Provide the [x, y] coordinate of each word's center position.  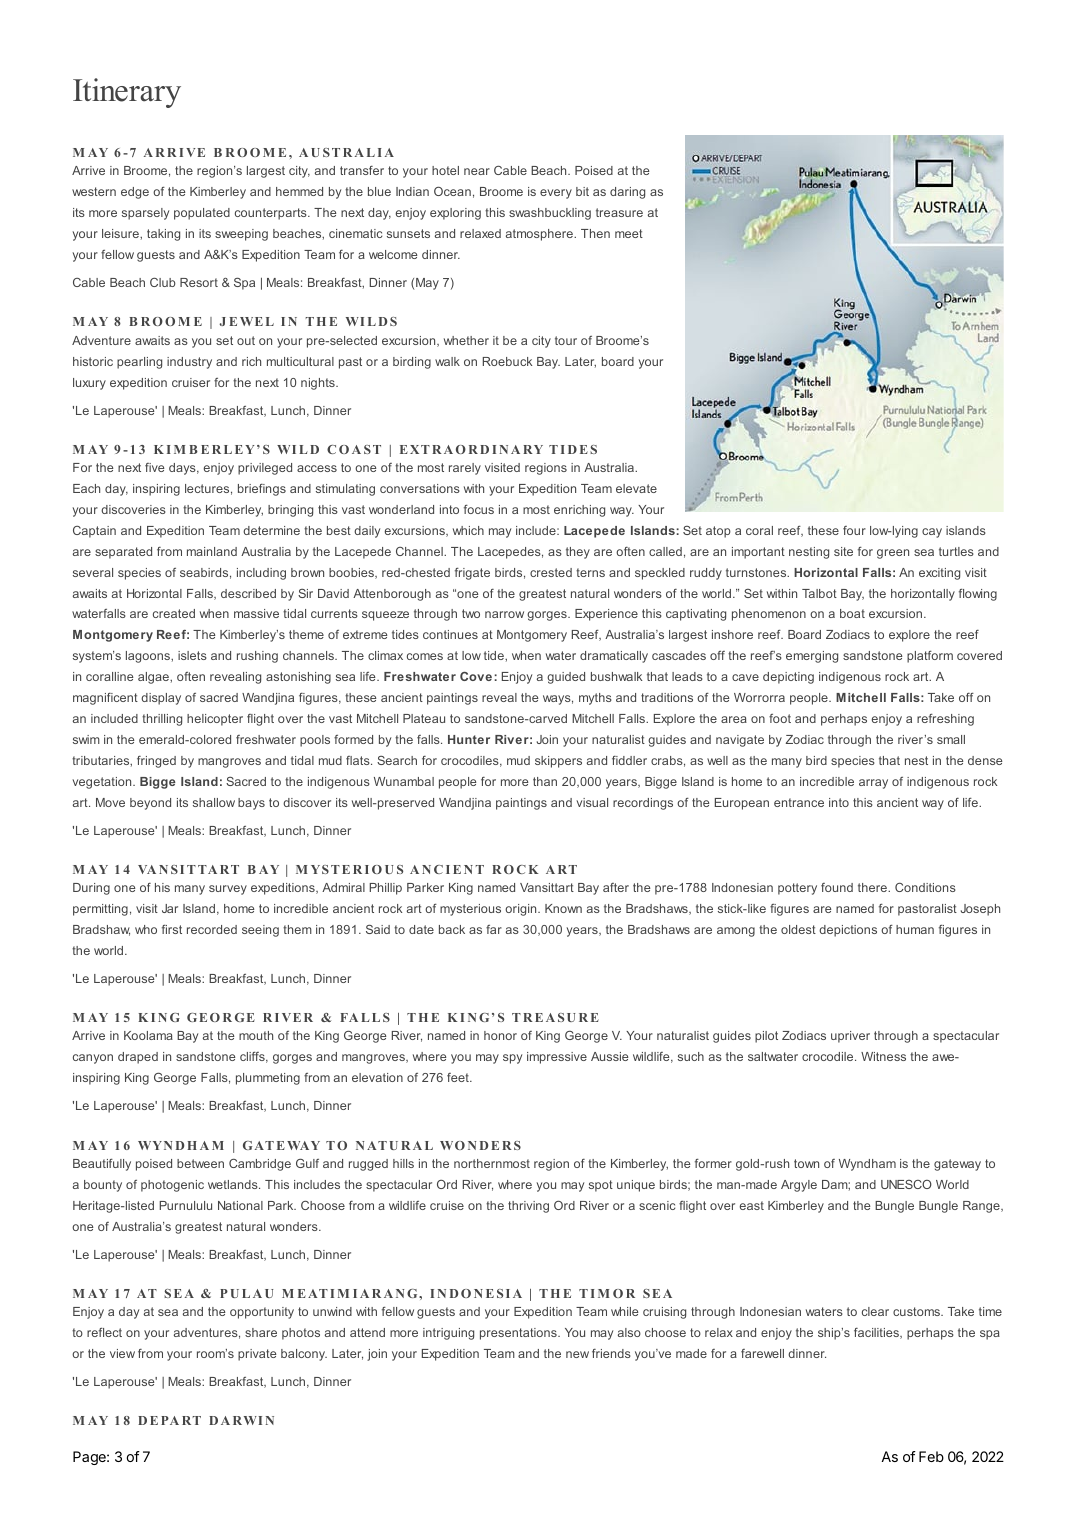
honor [500, 1035]
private [257, 1355]
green [893, 554]
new [577, 1354]
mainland [212, 551]
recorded [212, 929]
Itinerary [127, 93]
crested [551, 572]
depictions [848, 931]
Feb [931, 1456]
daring [627, 193]
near [477, 171]
